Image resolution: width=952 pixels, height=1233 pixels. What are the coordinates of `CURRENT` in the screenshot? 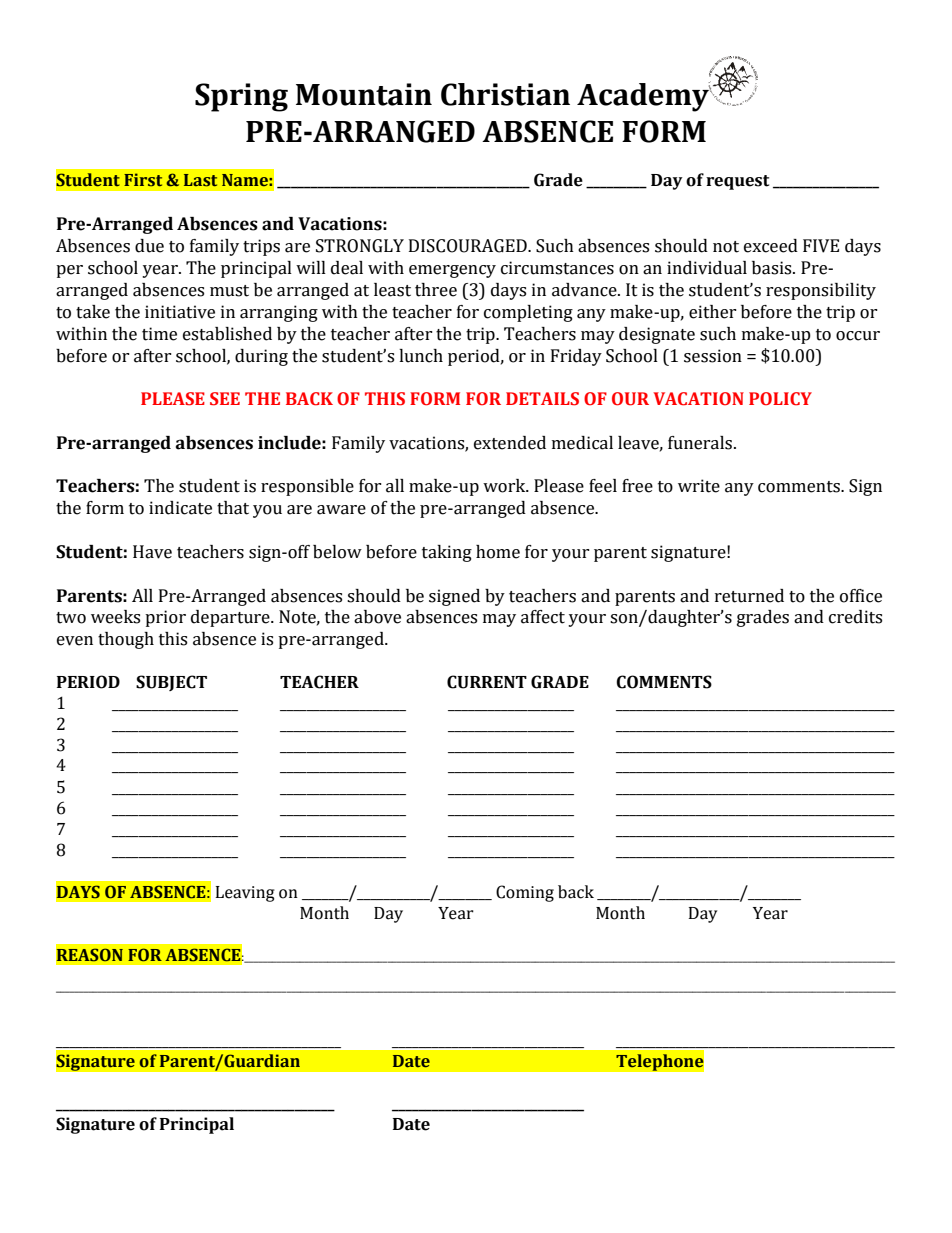 It's located at (487, 682).
